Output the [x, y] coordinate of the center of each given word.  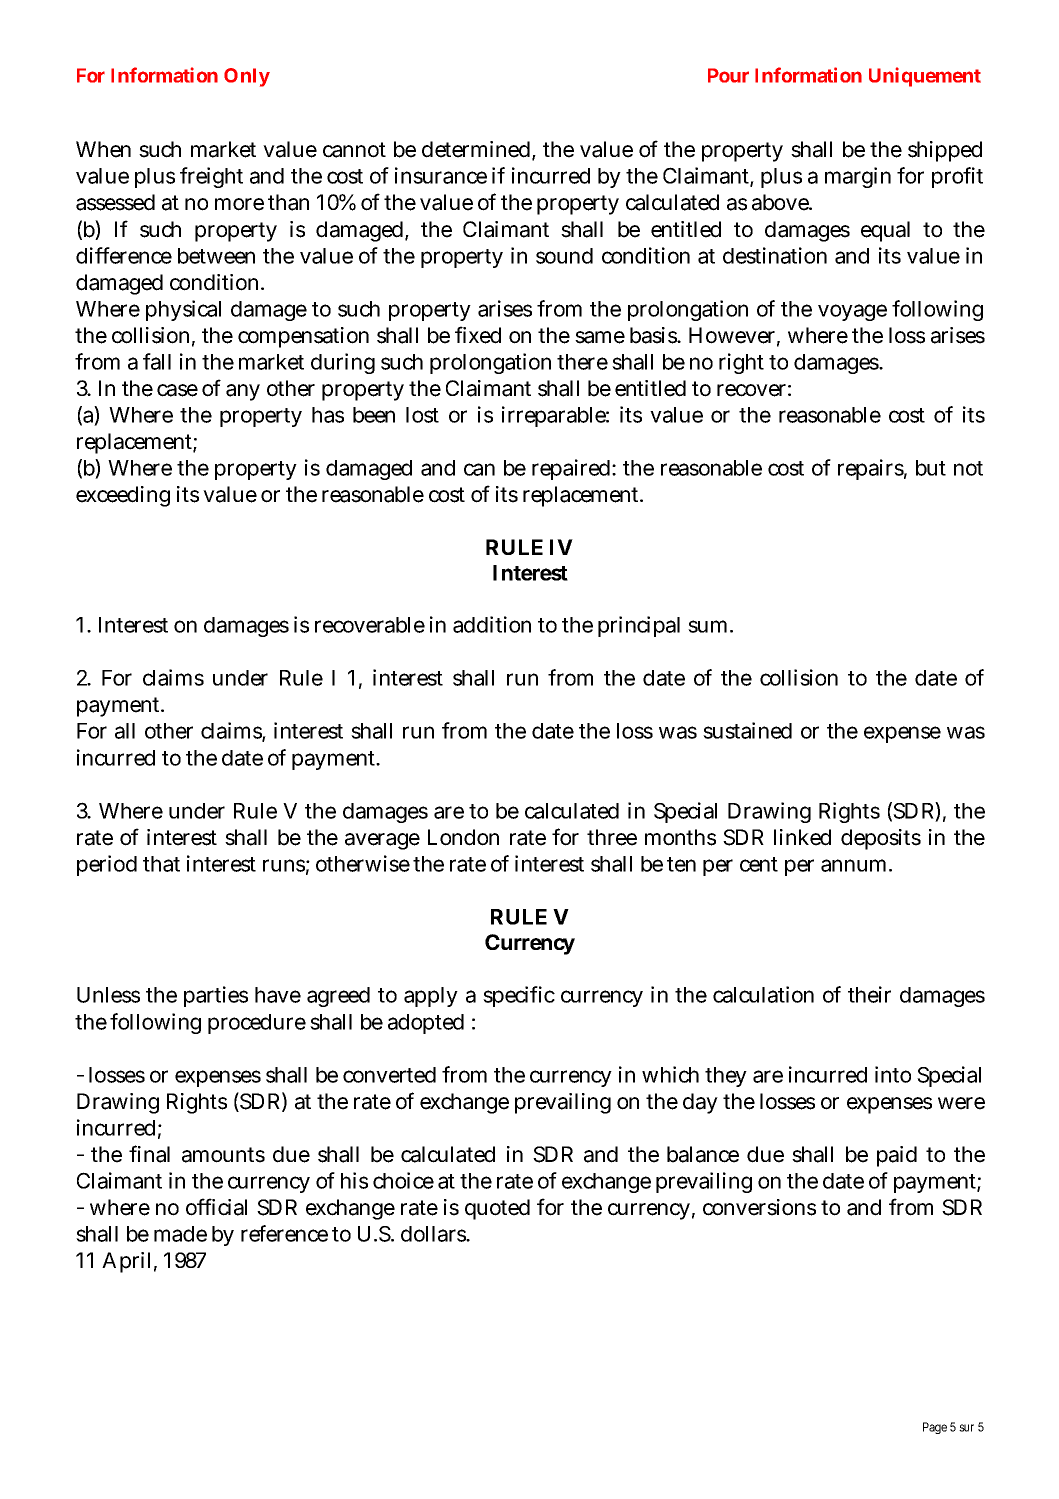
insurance [441, 175]
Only [247, 77]
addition [492, 624]
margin [858, 177]
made [180, 1234]
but [931, 468]
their [869, 994]
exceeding [123, 496]
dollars [435, 1234]
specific [519, 996]
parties [216, 996]
